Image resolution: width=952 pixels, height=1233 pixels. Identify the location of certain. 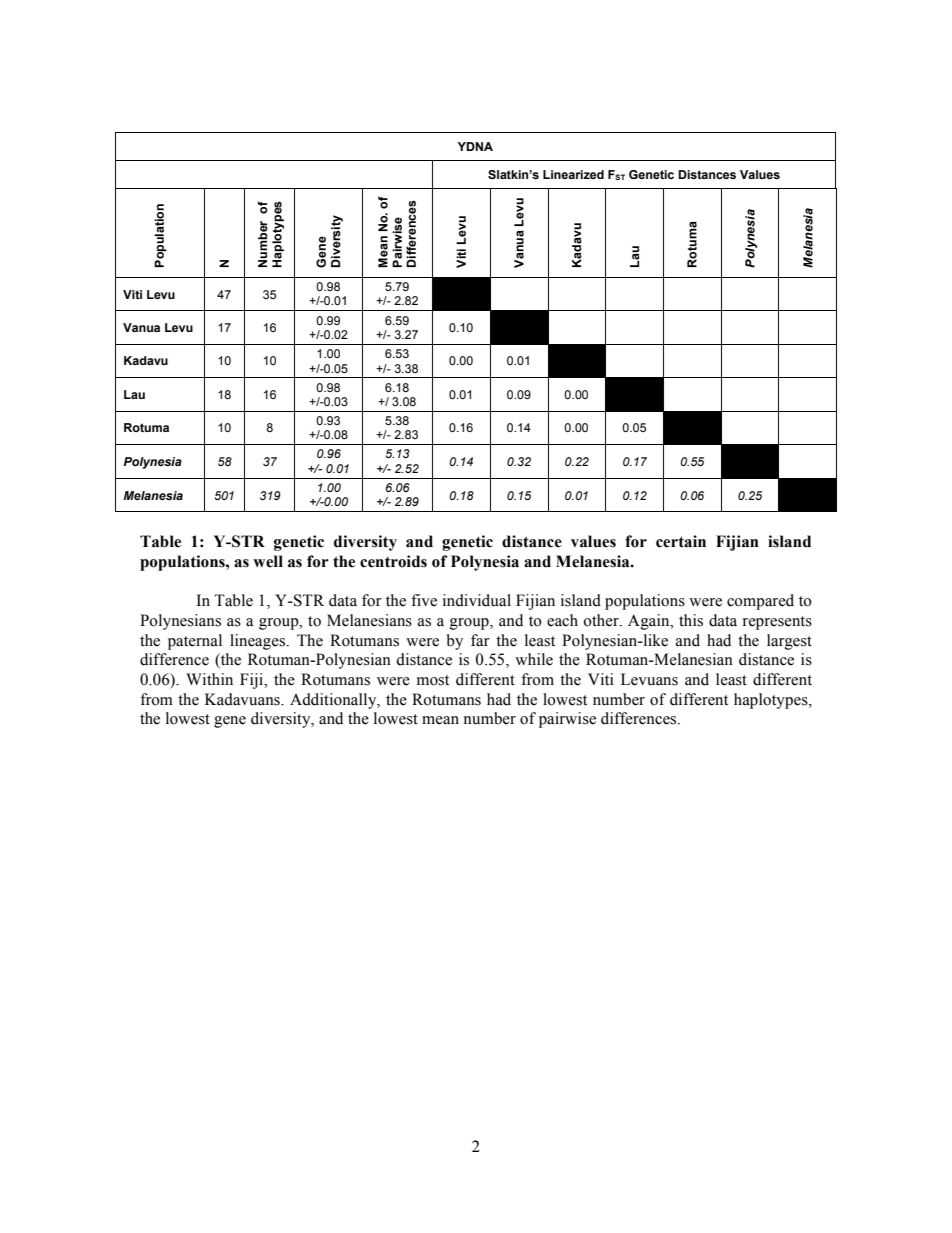
(681, 541).
